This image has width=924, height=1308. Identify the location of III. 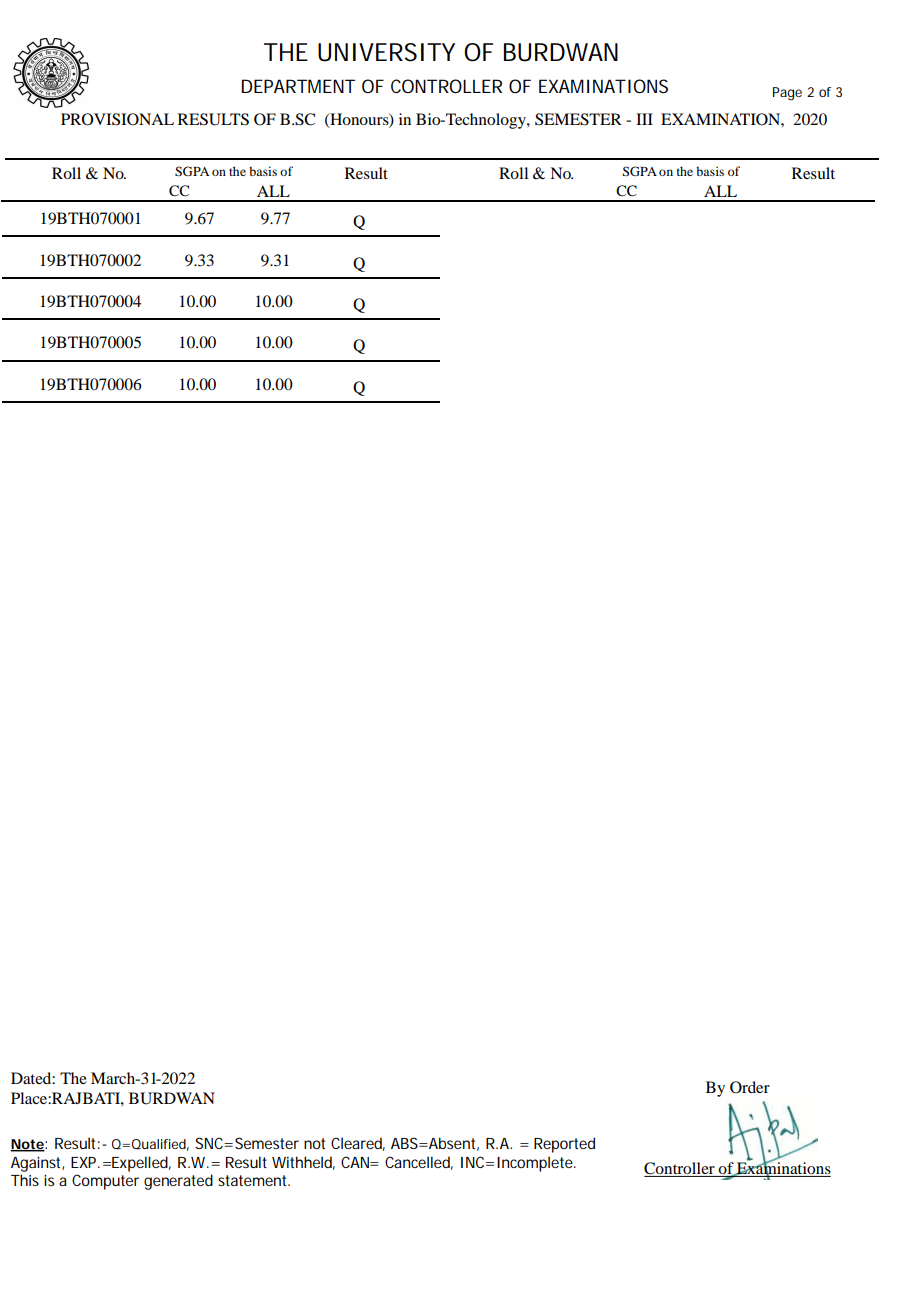
(644, 119).
